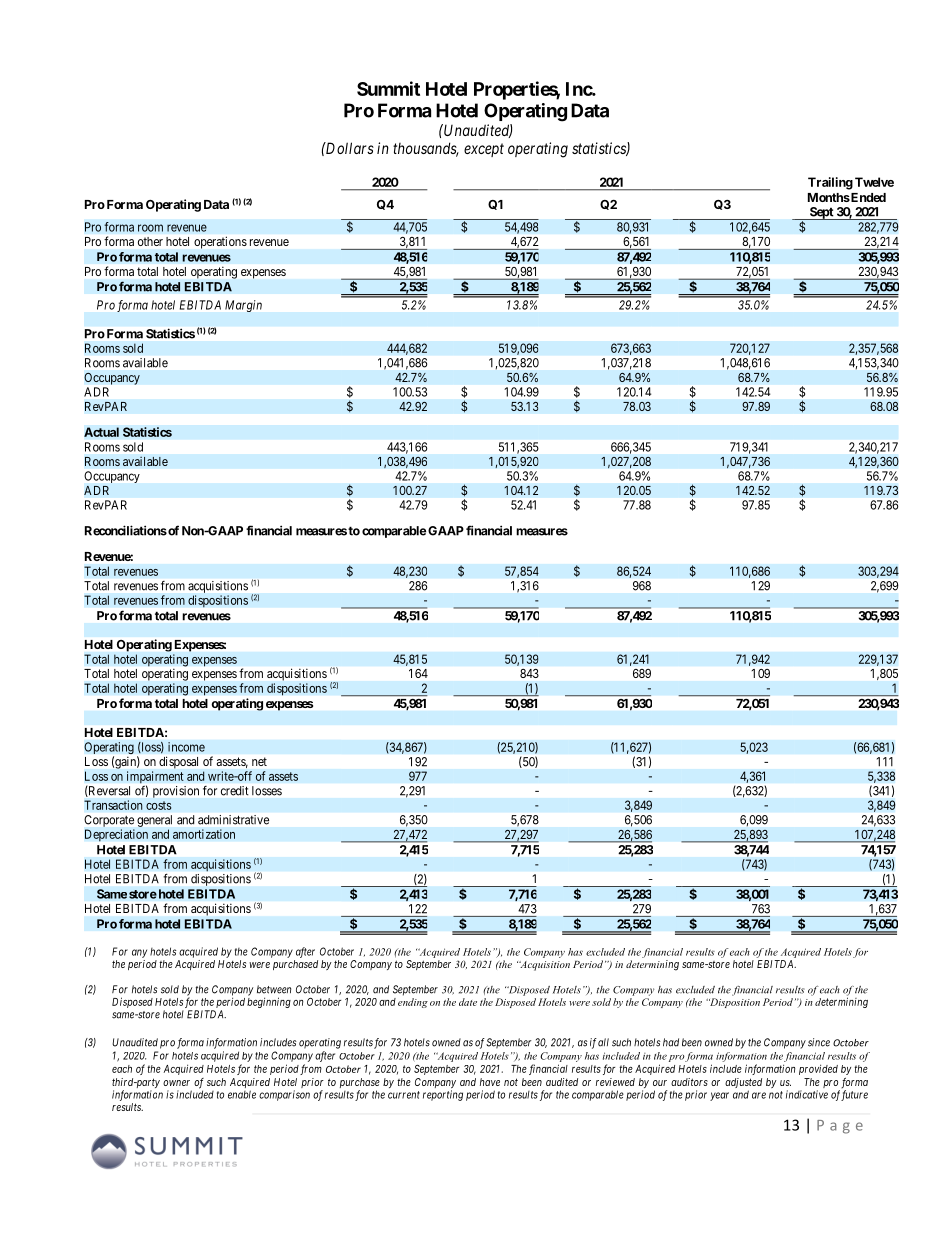  I want to click on have, so click(490, 1082).
